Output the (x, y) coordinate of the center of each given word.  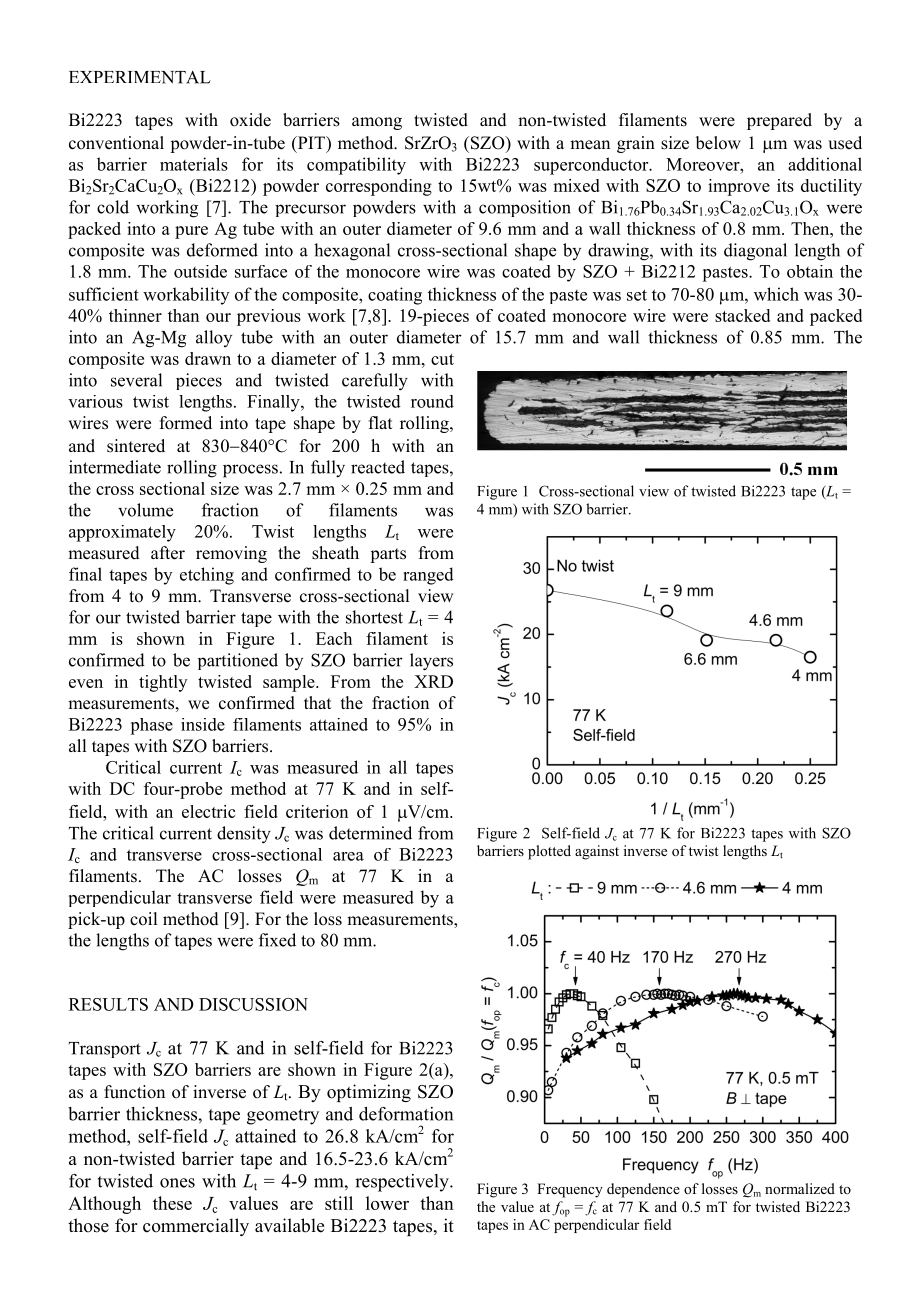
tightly (163, 683)
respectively (403, 1183)
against (597, 852)
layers (431, 662)
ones (177, 1183)
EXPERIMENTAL (140, 77)
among (377, 123)
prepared (779, 121)
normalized (800, 1188)
